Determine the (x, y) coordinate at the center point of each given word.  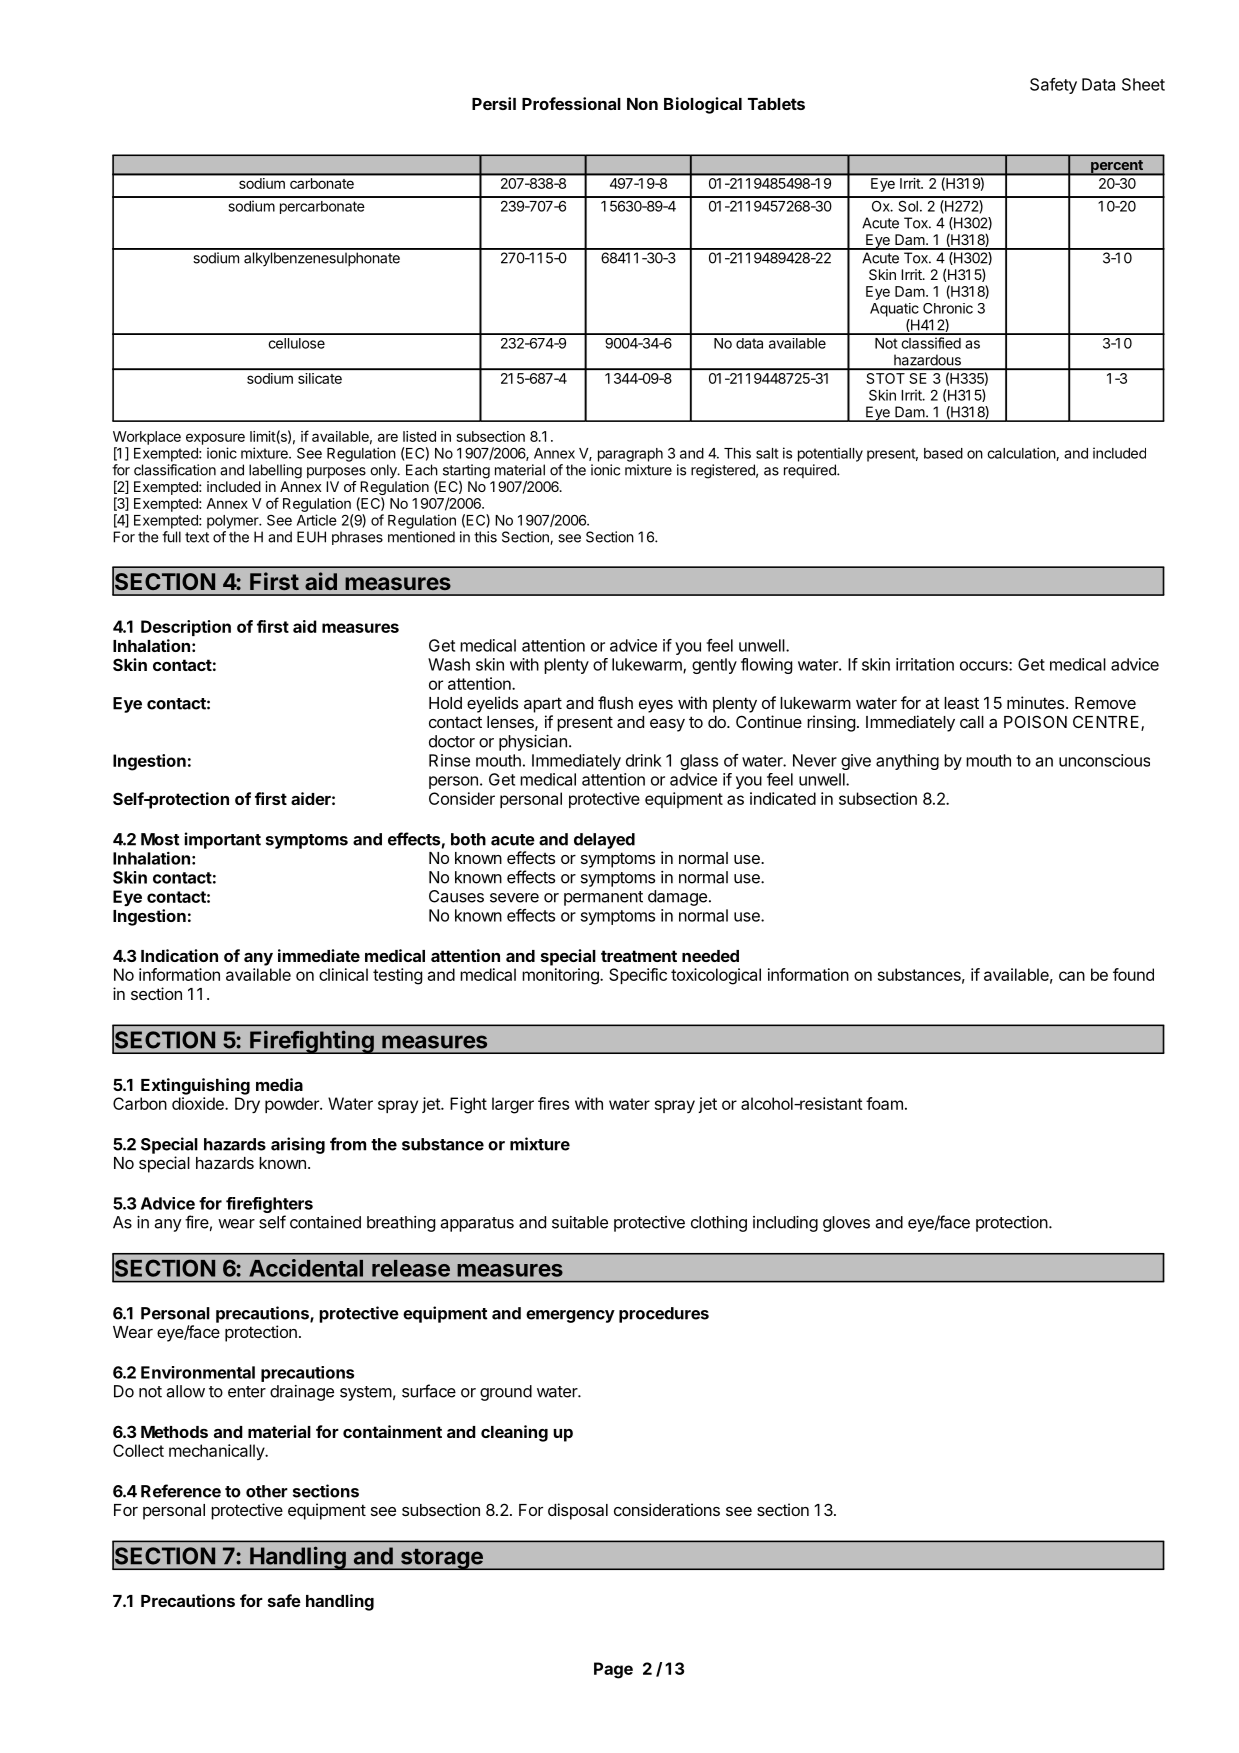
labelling (275, 471)
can (1072, 976)
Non (642, 104)
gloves (846, 1224)
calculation (1022, 454)
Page (613, 1670)
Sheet (1143, 84)
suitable (580, 1222)
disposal (578, 1511)
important (222, 840)
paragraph (630, 455)
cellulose (296, 343)
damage (677, 898)
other (267, 1491)
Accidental (306, 1268)
